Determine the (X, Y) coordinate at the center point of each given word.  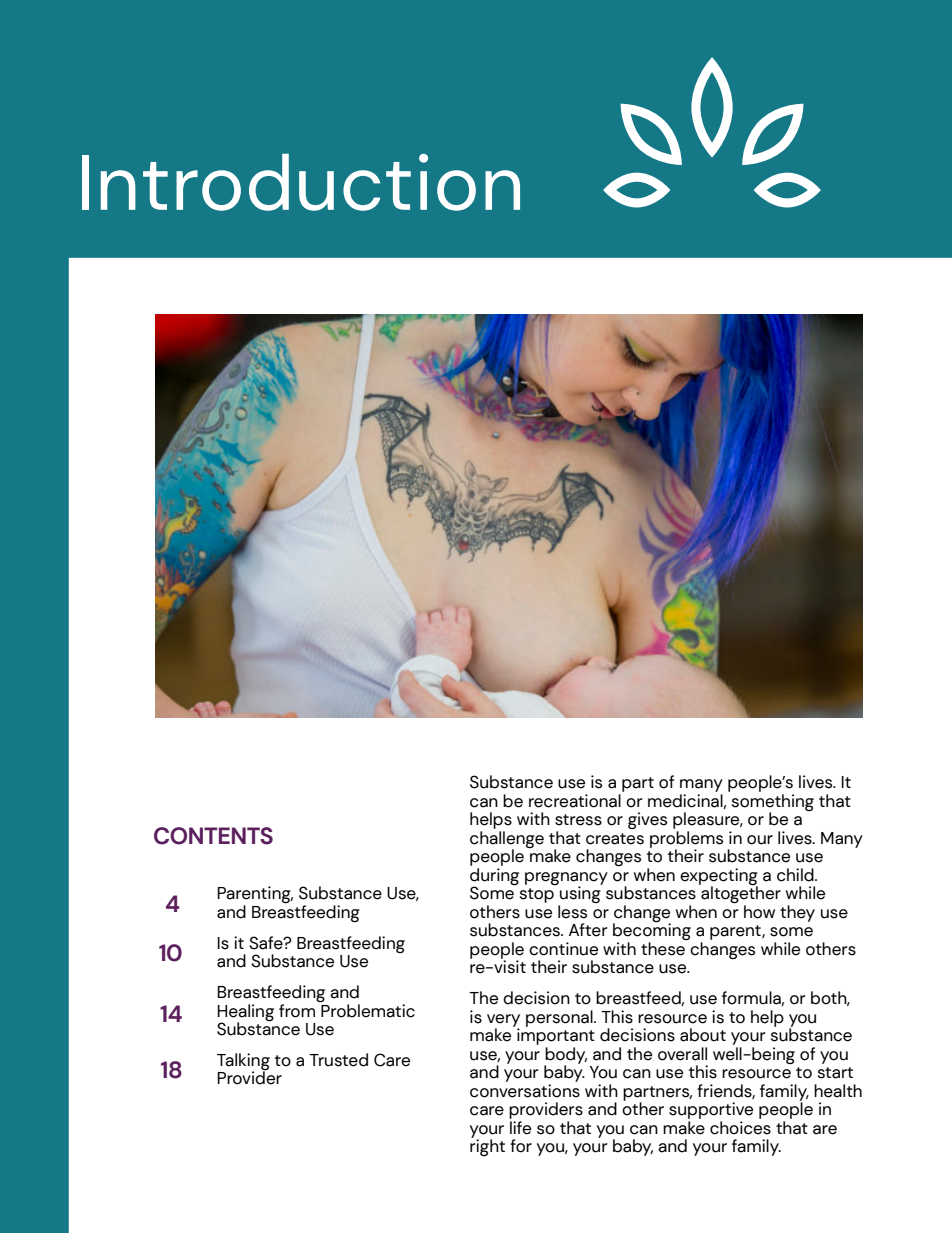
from (297, 1011)
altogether (740, 895)
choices (740, 1128)
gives (647, 820)
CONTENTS (213, 836)
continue (563, 949)
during (494, 877)
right (487, 1146)
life (520, 1128)
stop (536, 895)
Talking (243, 1062)
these (663, 949)
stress (578, 820)
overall (682, 1054)
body (565, 1056)
